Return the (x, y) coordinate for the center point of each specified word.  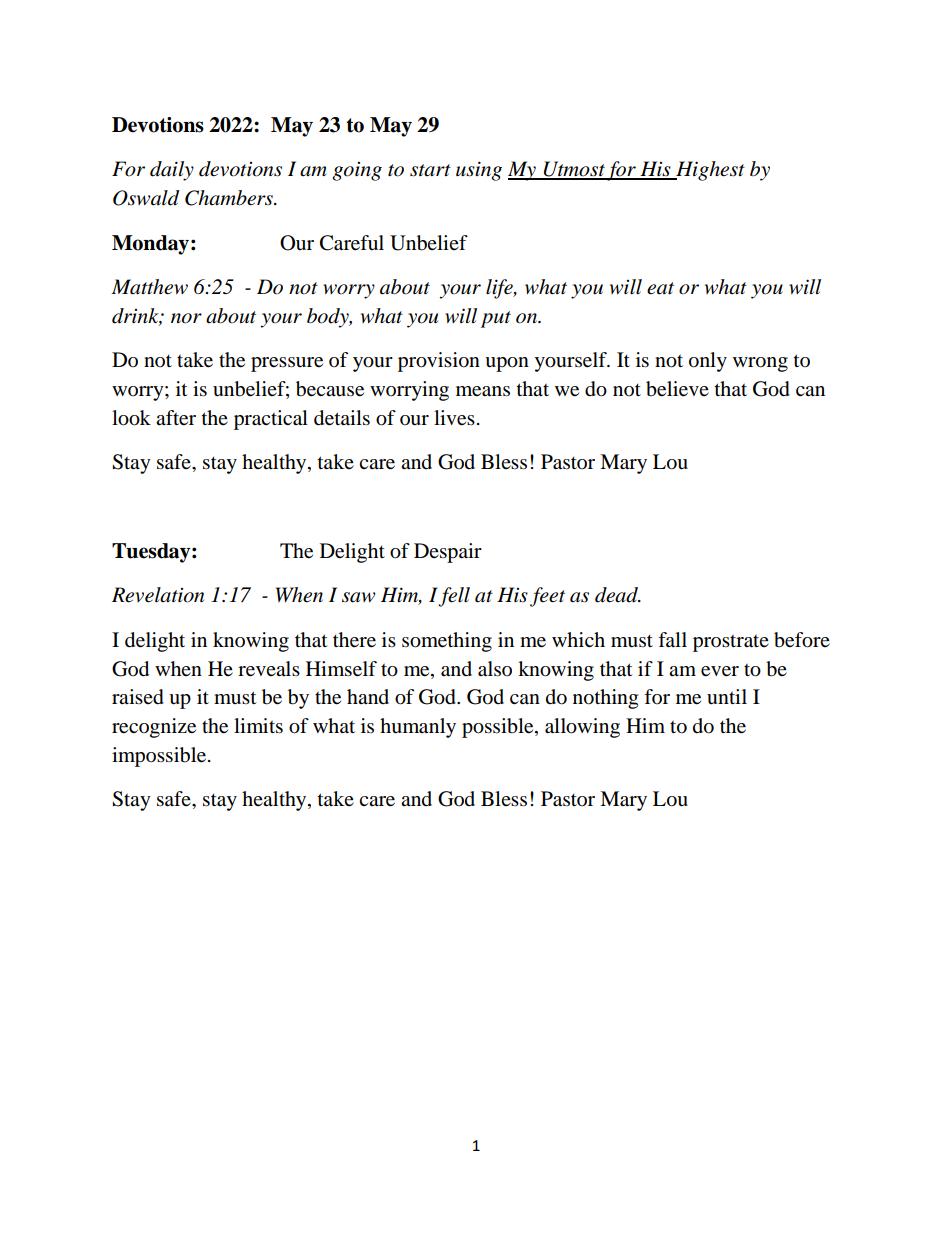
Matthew (150, 287)
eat (660, 288)
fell (454, 597)
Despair (448, 553)
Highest (709, 171)
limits (258, 726)
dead (617, 595)
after (176, 418)
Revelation (158, 595)
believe (677, 389)
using (479, 171)
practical (271, 420)
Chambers (230, 198)
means (483, 391)
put (496, 319)
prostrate (731, 643)
